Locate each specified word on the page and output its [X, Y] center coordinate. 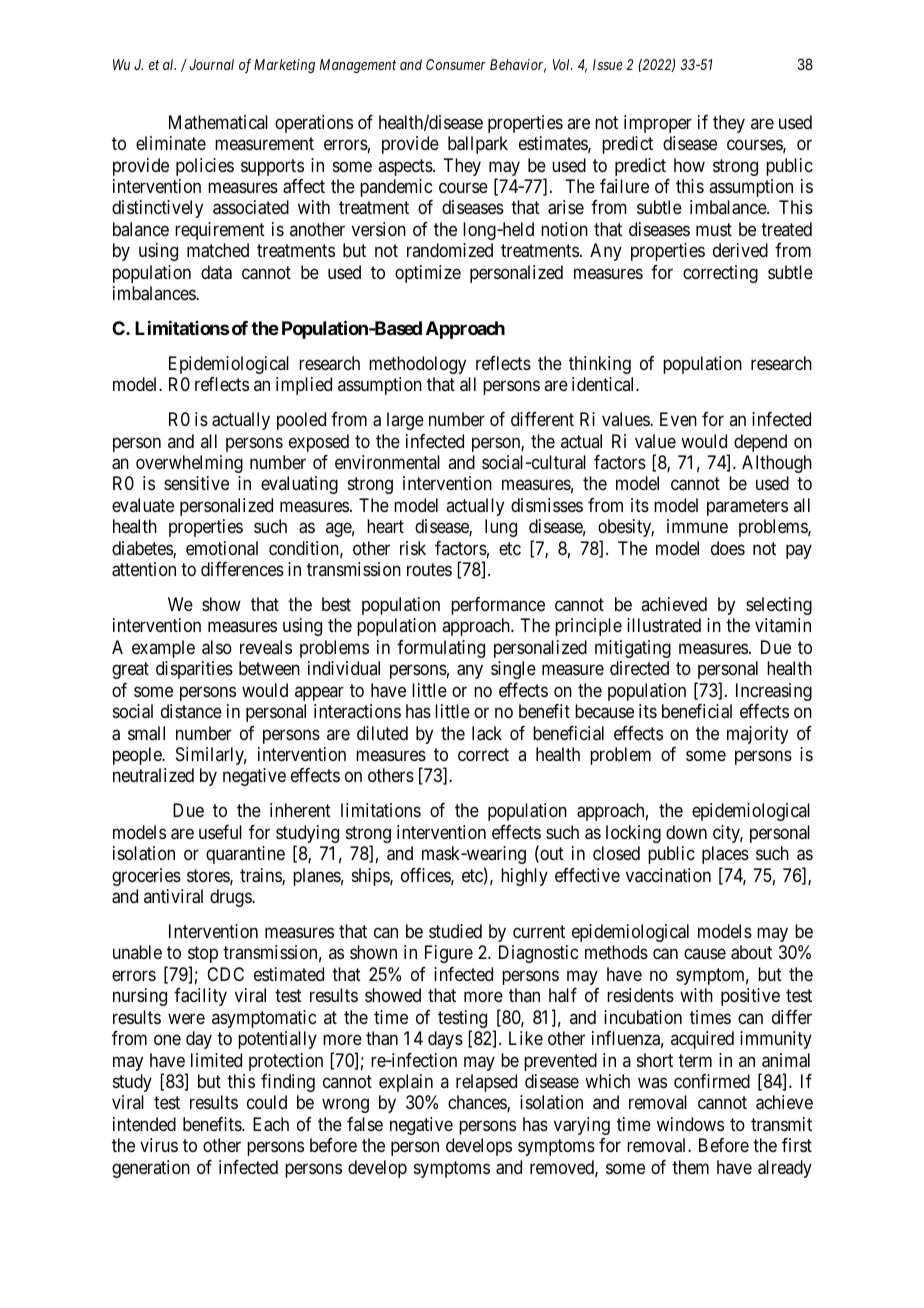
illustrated [664, 625]
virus [159, 1145]
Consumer [456, 64]
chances [478, 1103]
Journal [211, 64]
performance [498, 606]
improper [658, 124]
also [217, 647]
